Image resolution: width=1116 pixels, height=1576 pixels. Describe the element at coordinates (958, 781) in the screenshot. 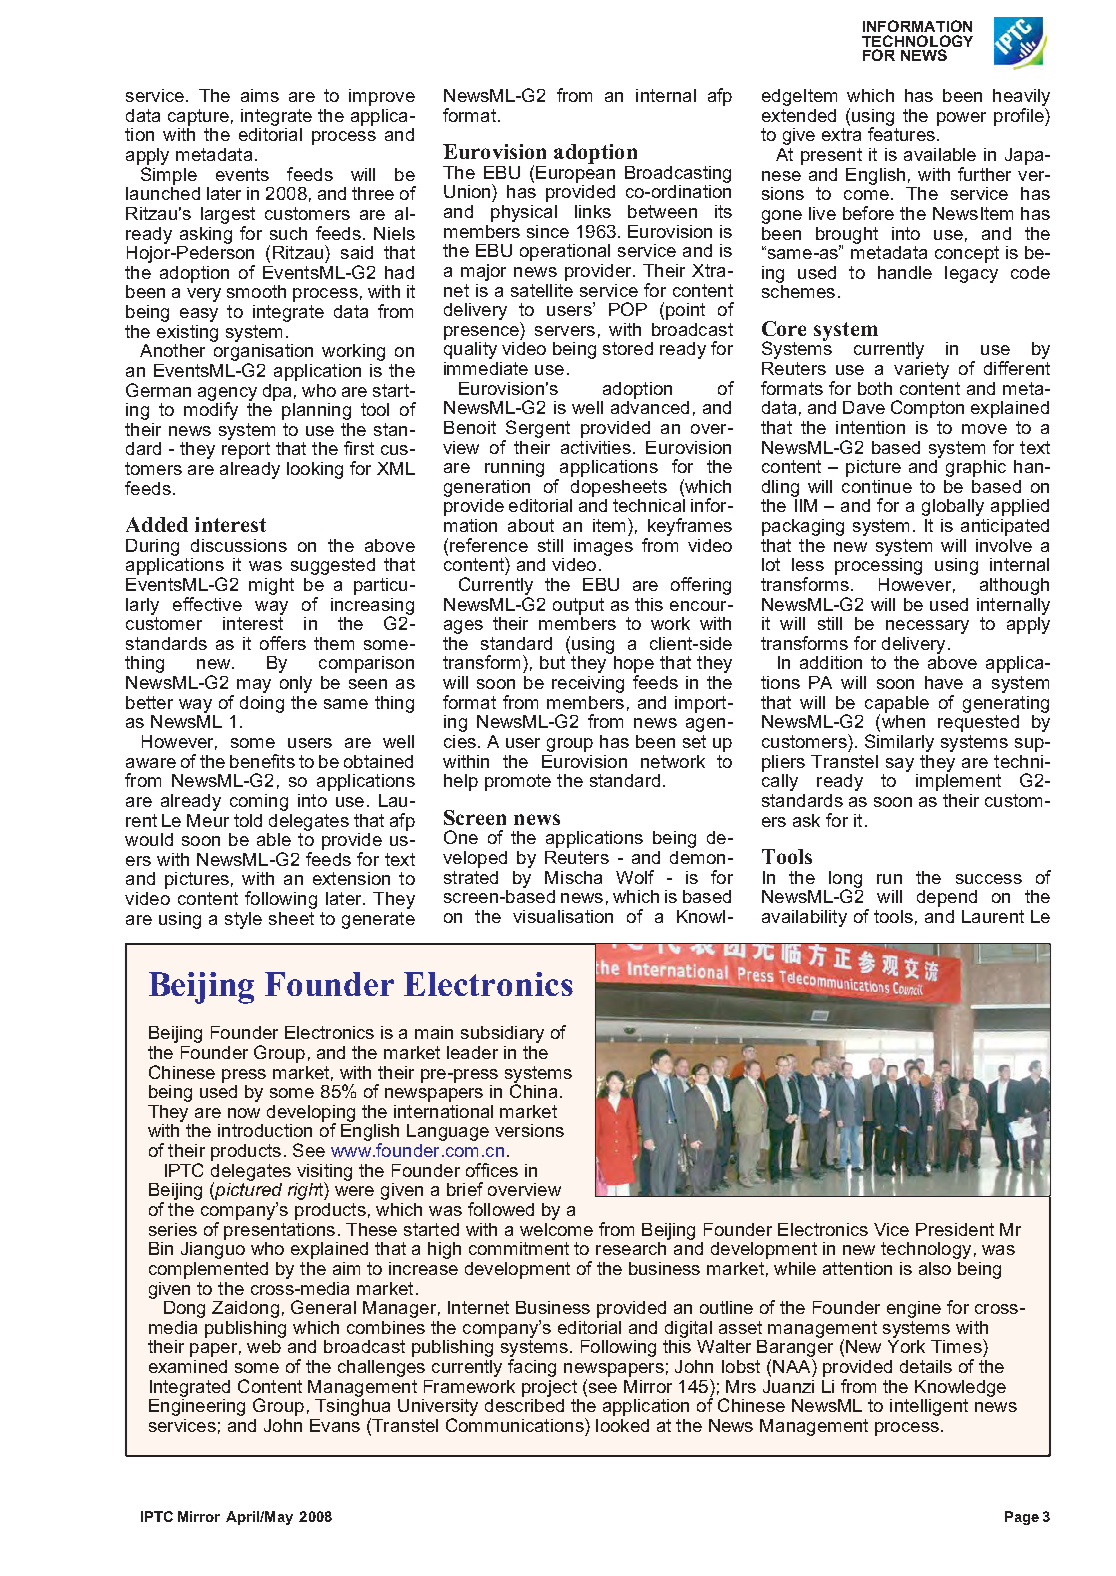

I see `implement` at that location.
